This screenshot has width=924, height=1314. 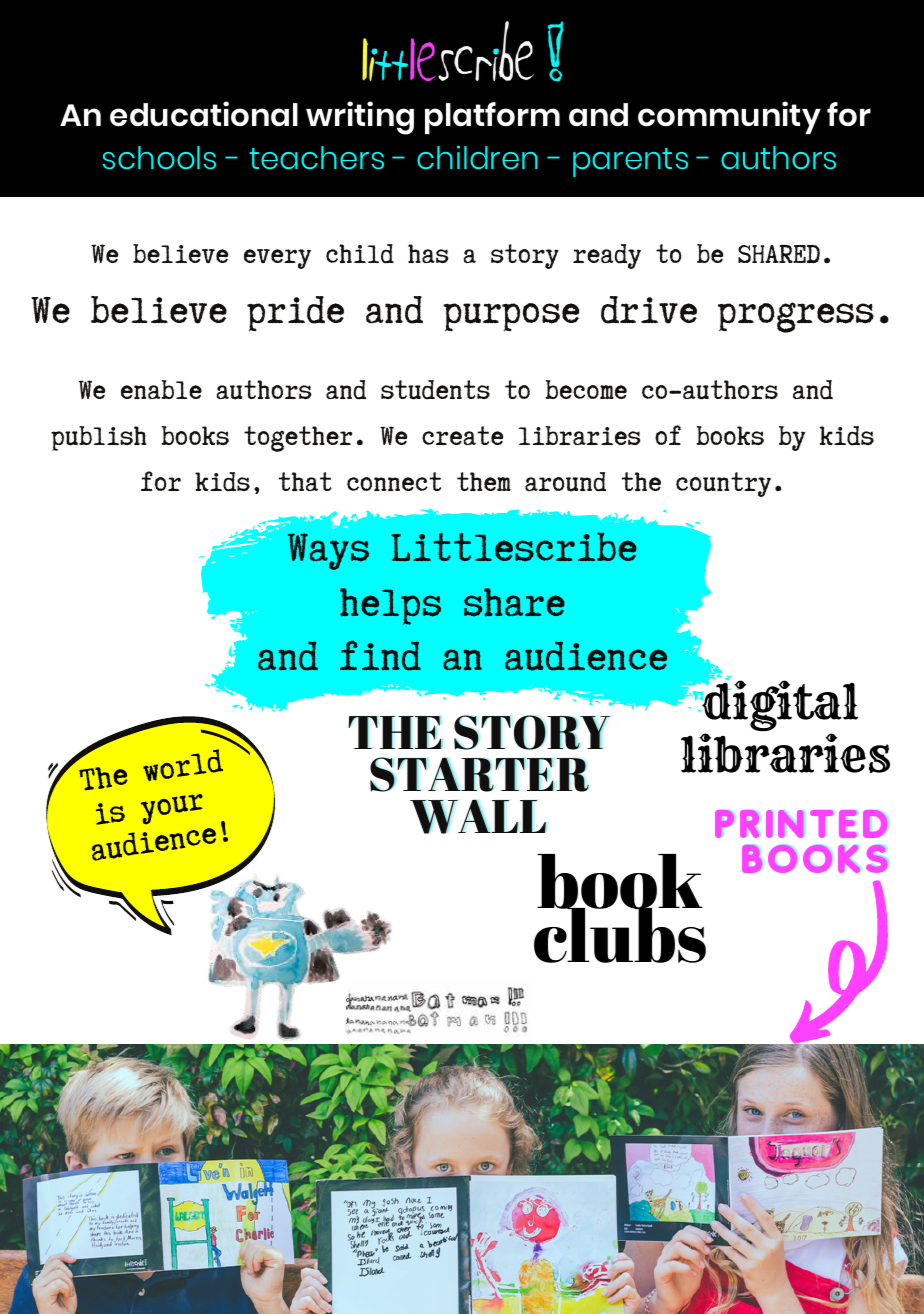 What do you see at coordinates (729, 117) in the screenshot?
I see `community` at bounding box center [729, 117].
